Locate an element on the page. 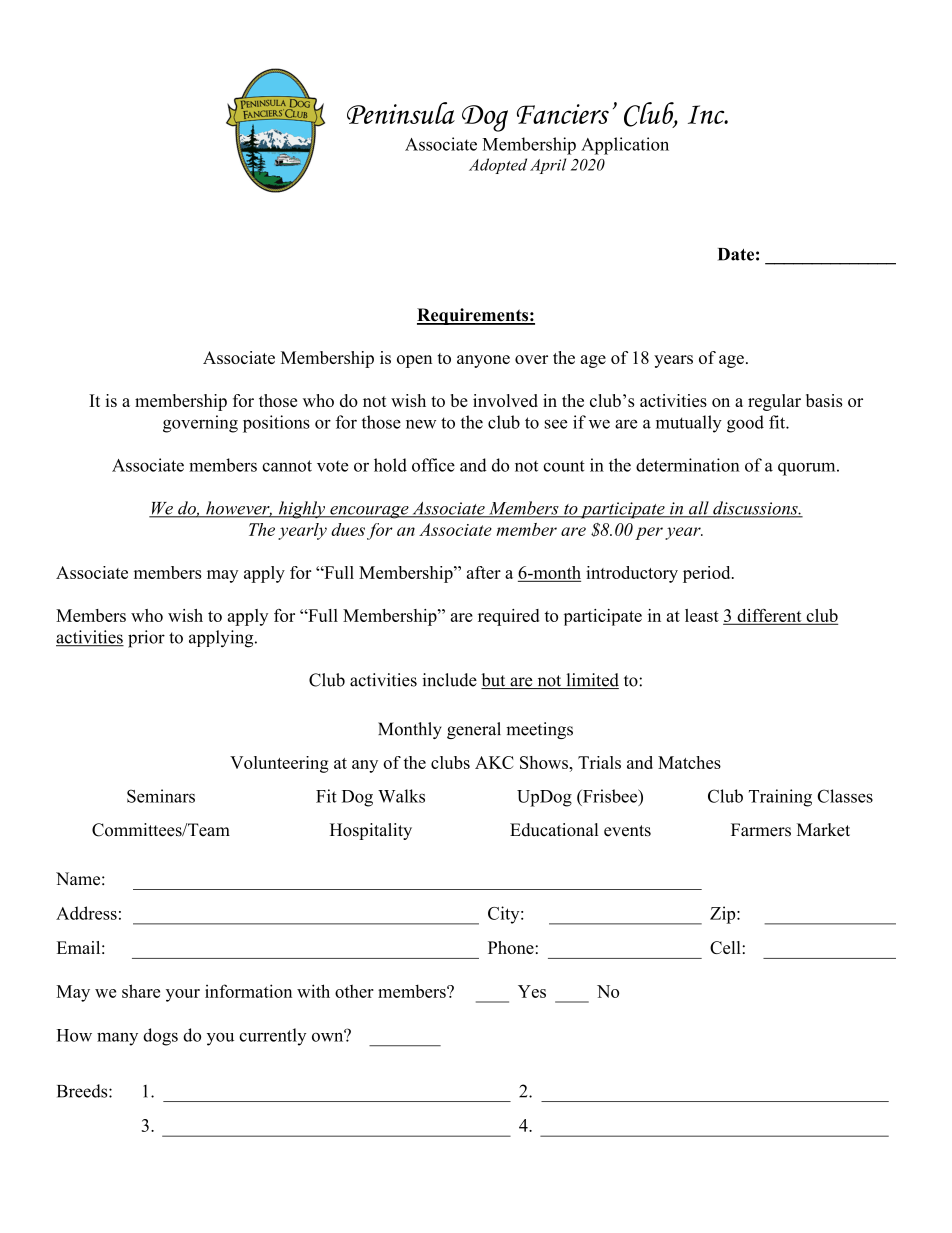  Application is located at coordinates (625, 146).
